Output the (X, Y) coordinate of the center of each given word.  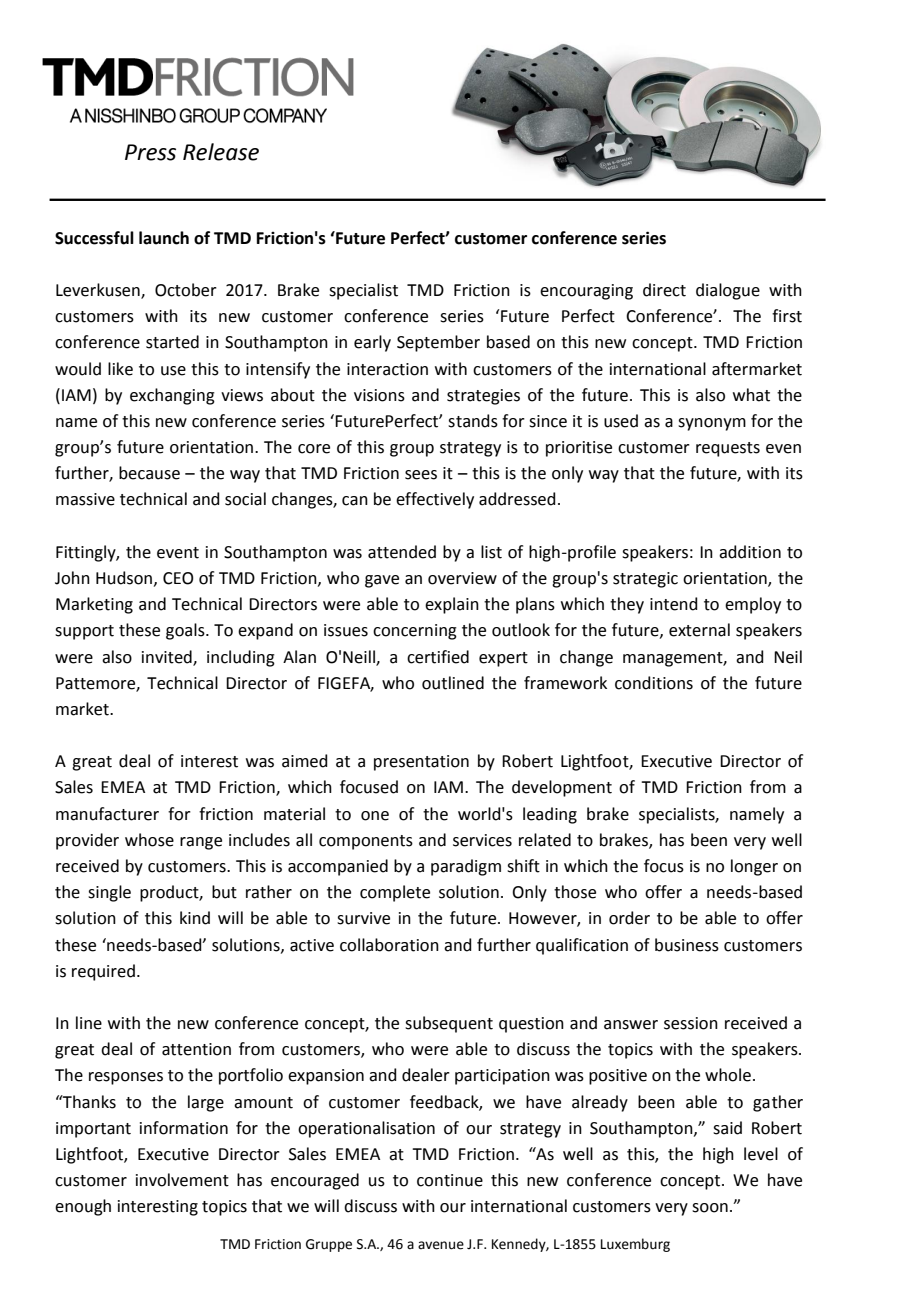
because (149, 473)
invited (168, 657)
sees (421, 475)
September (438, 343)
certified (438, 657)
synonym (712, 424)
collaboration (389, 945)
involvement (182, 1180)
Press (150, 152)
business (687, 945)
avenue (441, 1245)
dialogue (728, 291)
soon (710, 1208)
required (103, 972)
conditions (654, 683)
